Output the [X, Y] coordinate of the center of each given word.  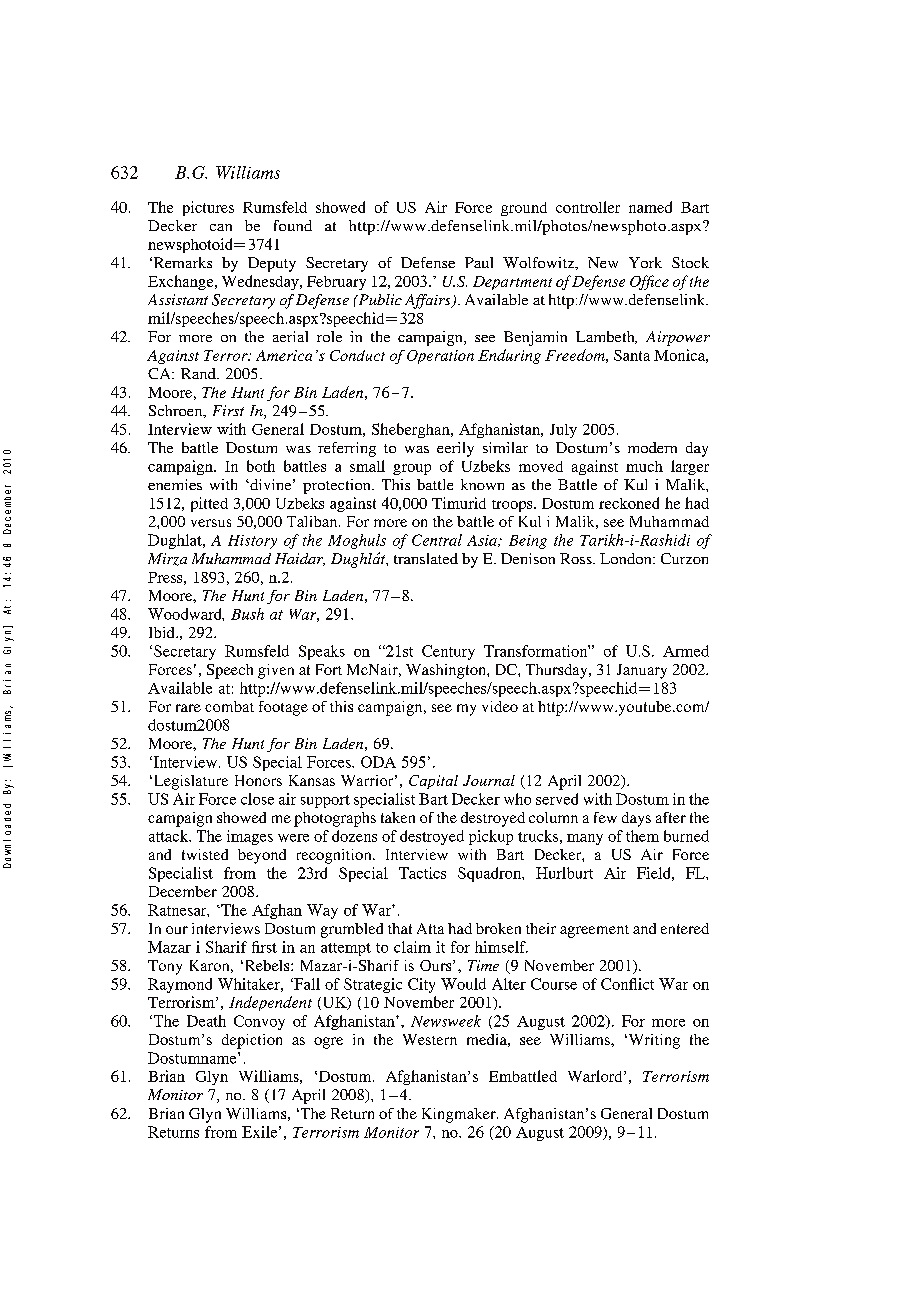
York [645, 262]
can [221, 227]
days [636, 819]
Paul [479, 262]
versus [211, 523]
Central [437, 540]
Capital [433, 782]
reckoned [629, 503]
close [257, 799]
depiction [252, 1041]
